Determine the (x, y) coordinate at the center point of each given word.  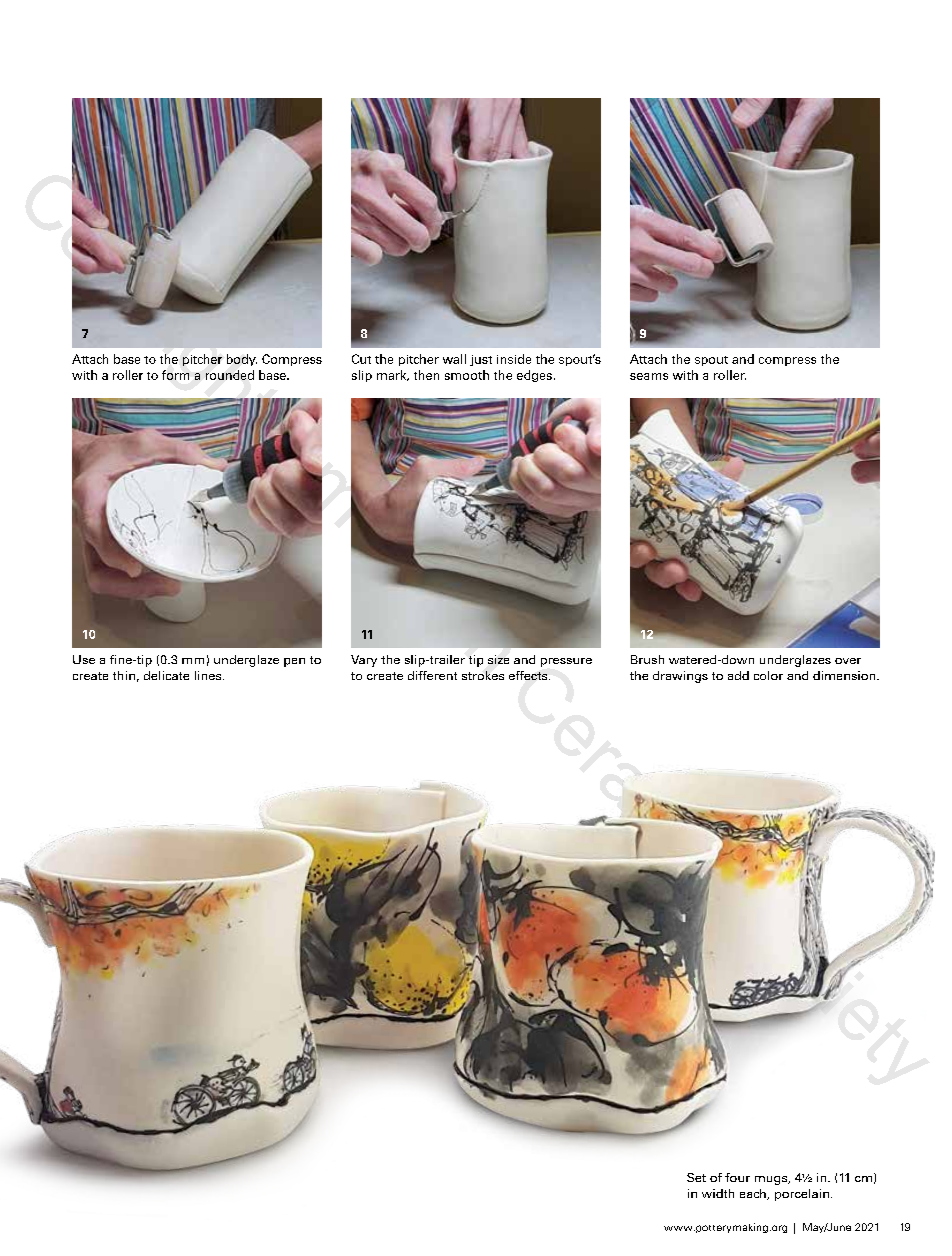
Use (84, 659)
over (848, 661)
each (754, 1194)
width (718, 1193)
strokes (483, 675)
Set (696, 1177)
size (498, 659)
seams (649, 376)
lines (209, 675)
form (175, 375)
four (737, 1177)
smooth (467, 375)
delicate (166, 675)
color (768, 675)
